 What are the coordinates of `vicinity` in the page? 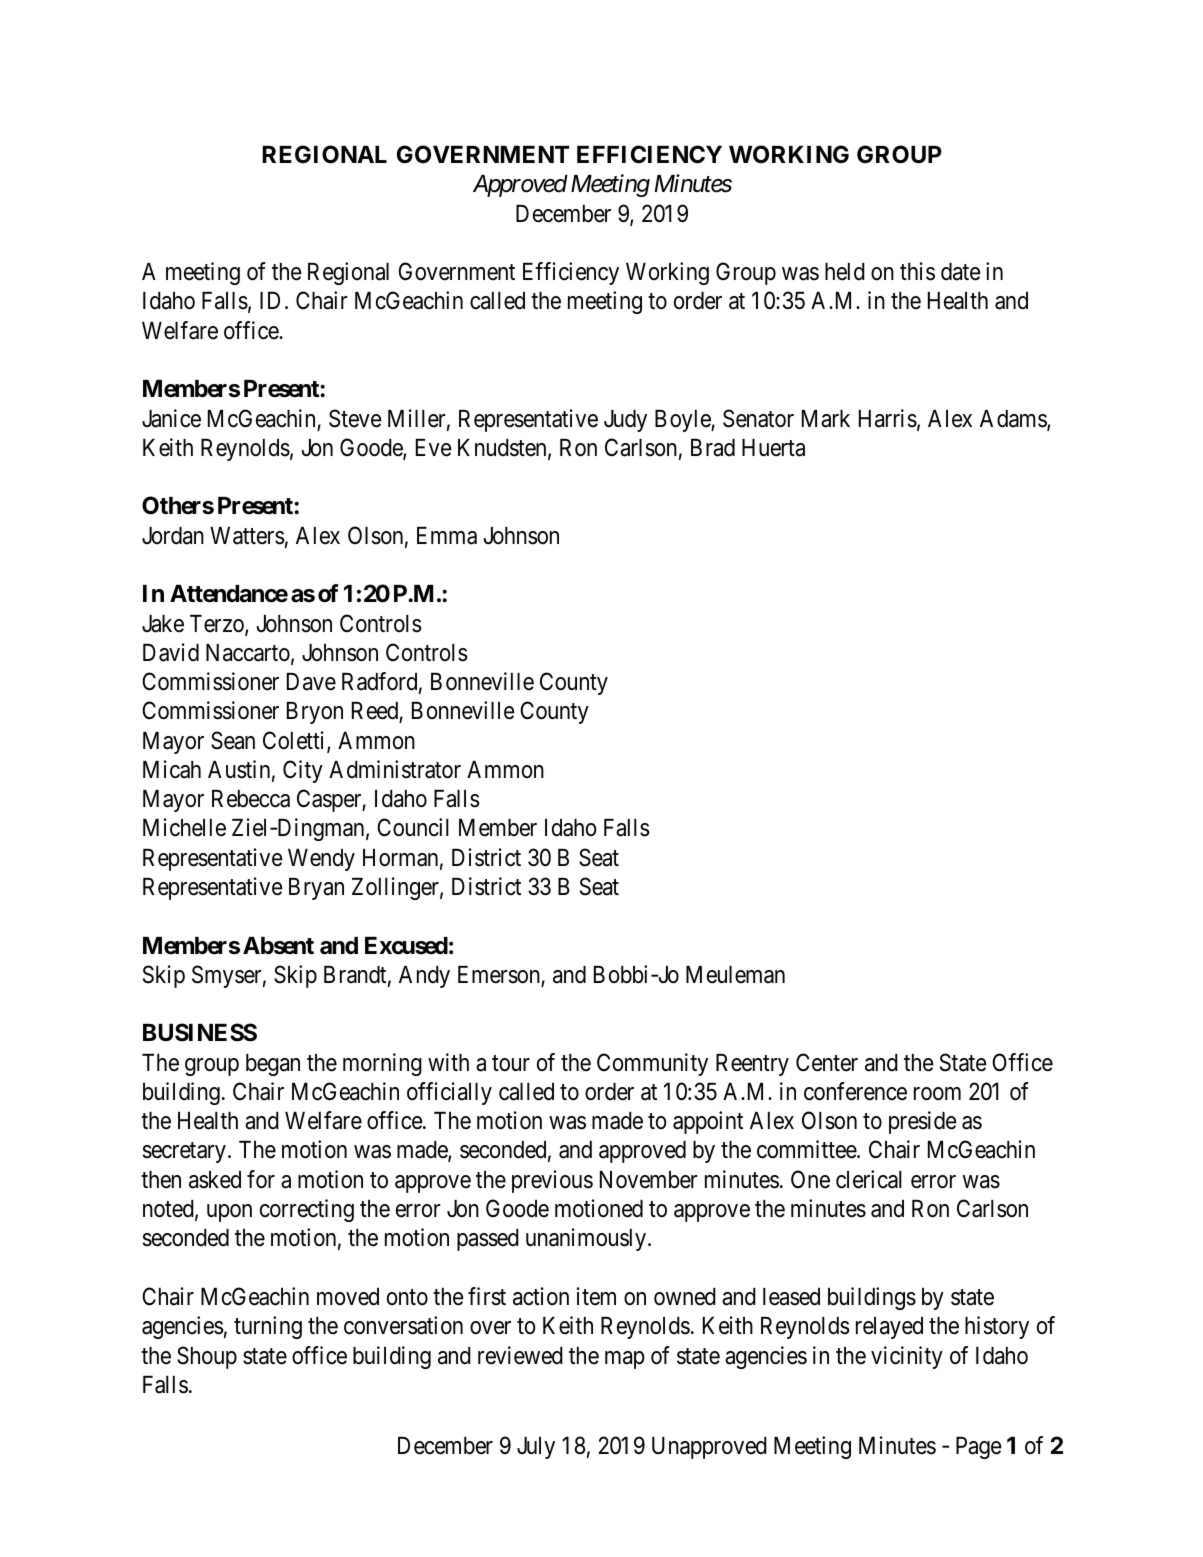 It's located at (907, 1357).
